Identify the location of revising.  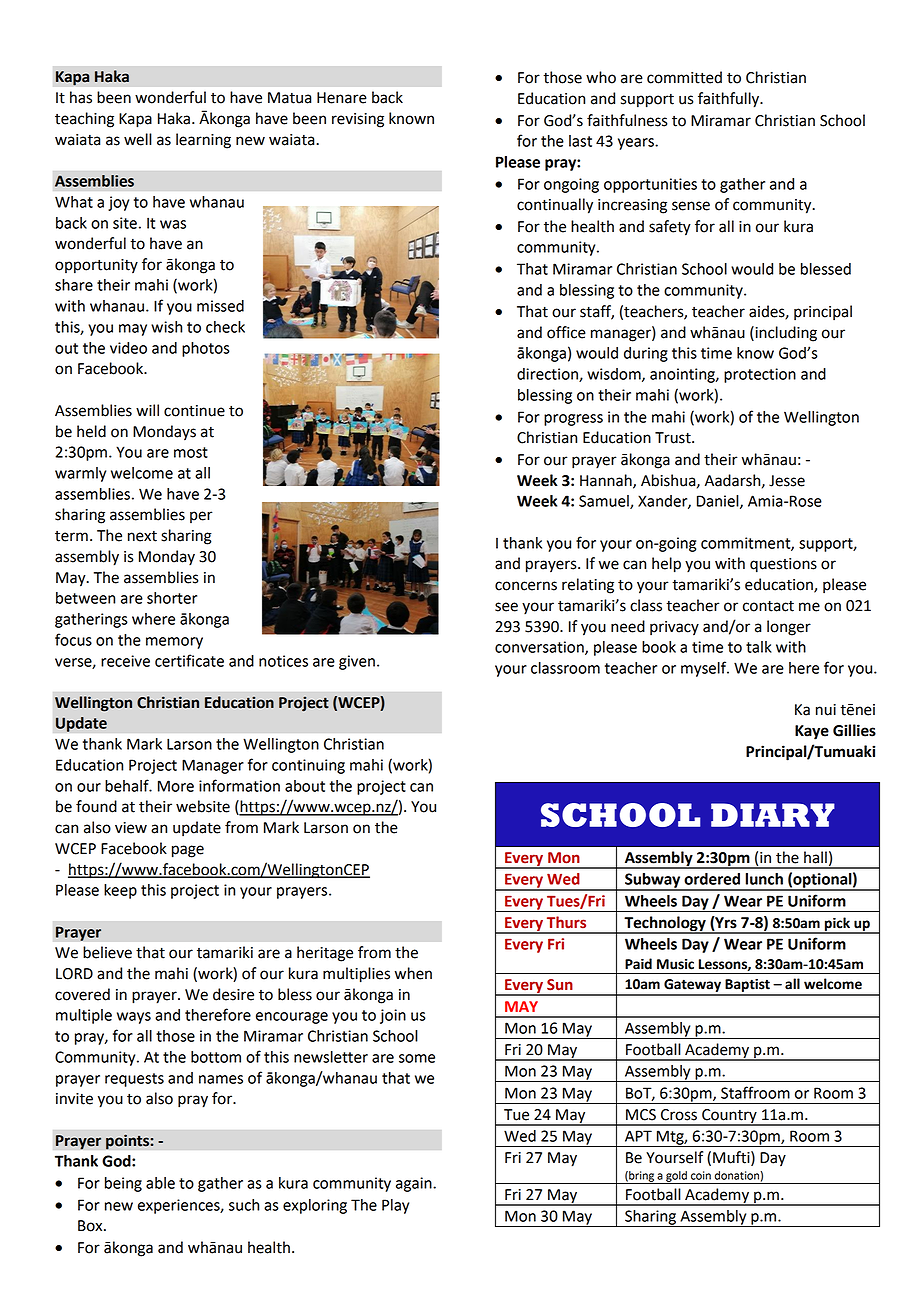
(358, 120).
